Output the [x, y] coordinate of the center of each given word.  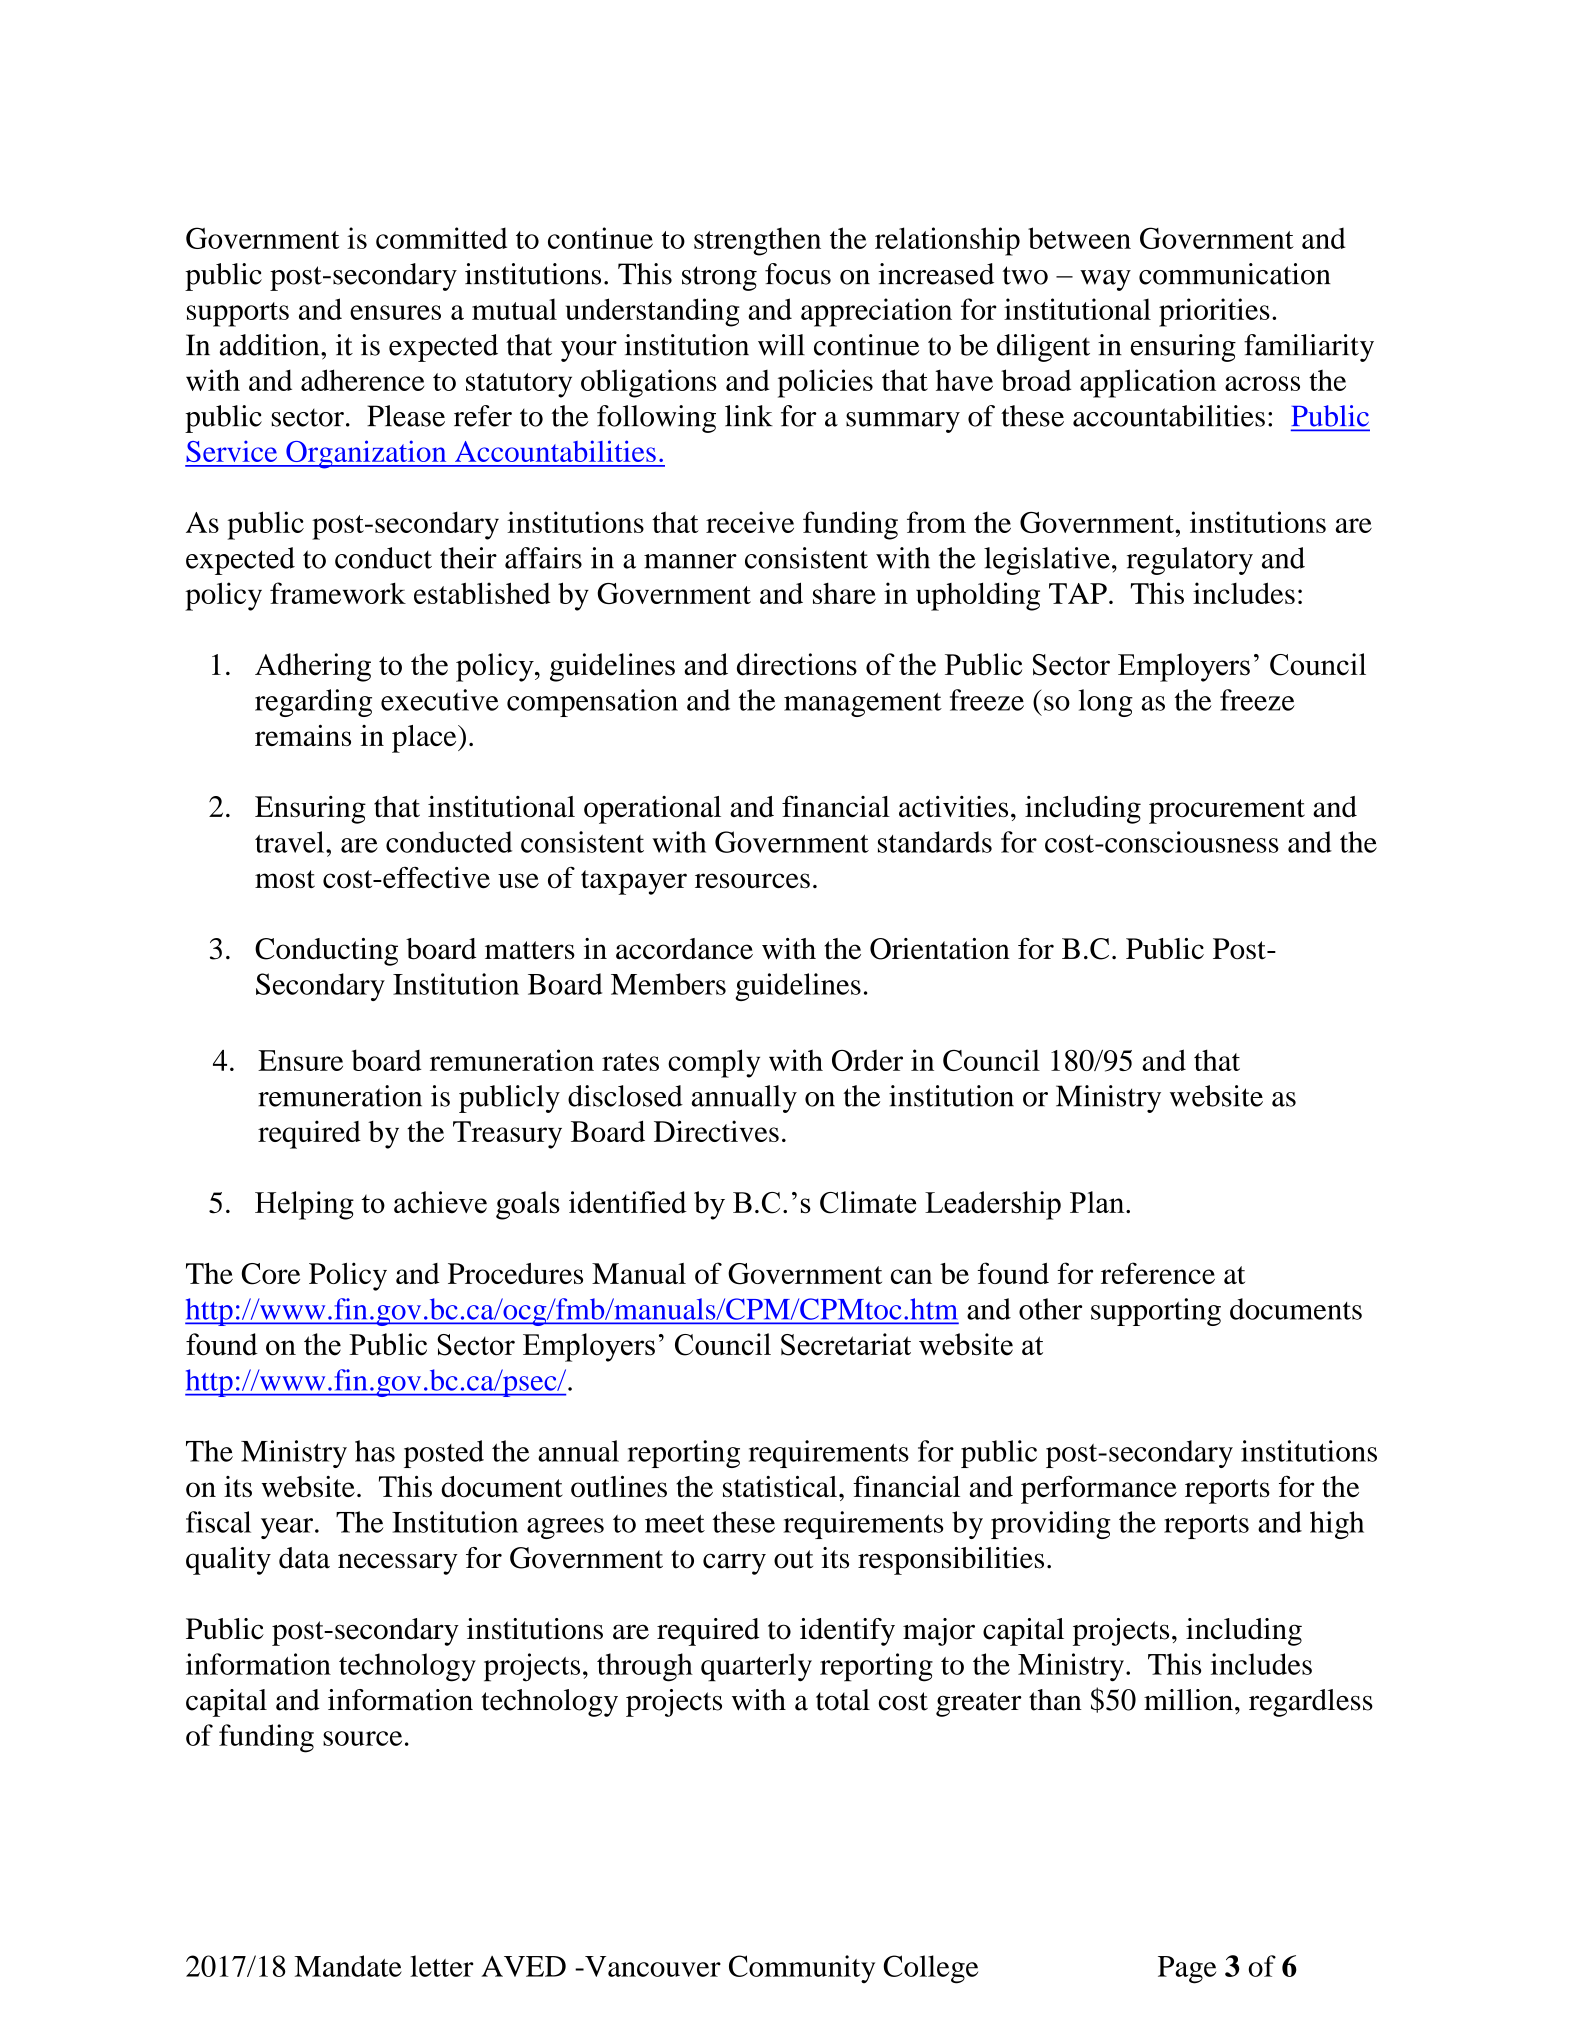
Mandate [348, 1966]
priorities [1214, 312]
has [375, 1451]
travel [291, 842]
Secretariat [846, 1344]
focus [798, 274]
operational [652, 810]
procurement [1227, 811]
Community [802, 1969]
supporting [1156, 1312]
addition [271, 345]
